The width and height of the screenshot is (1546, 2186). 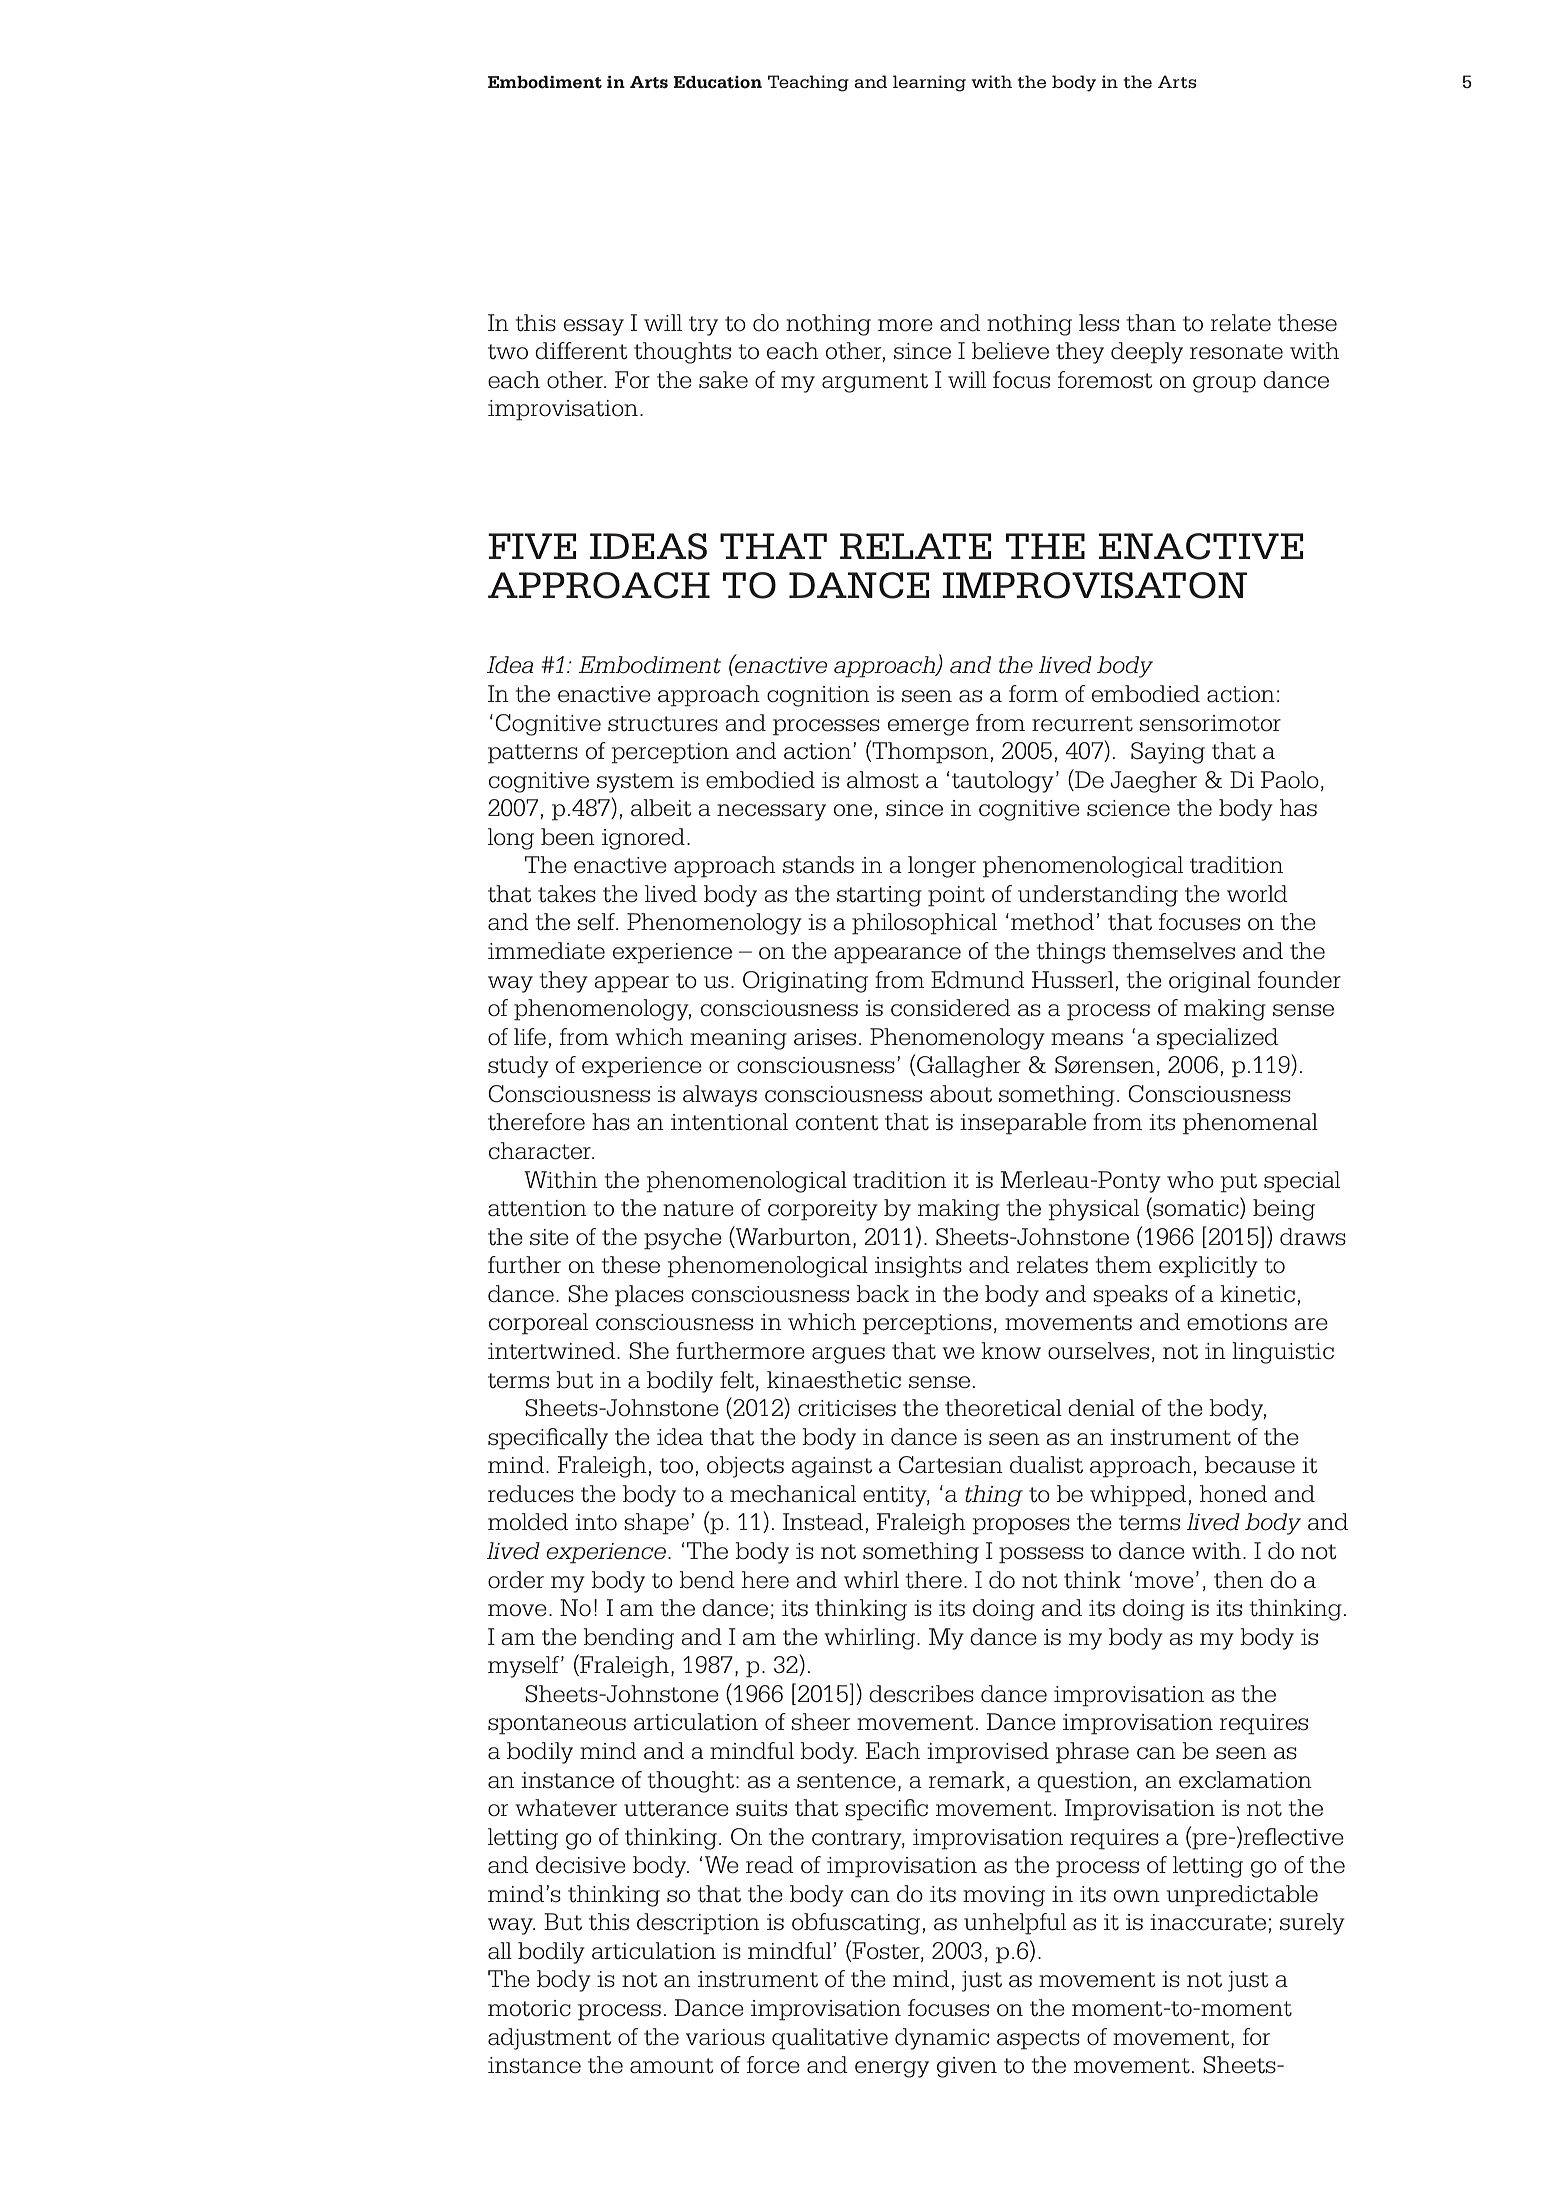 What do you see at coordinates (1250, 1124) in the screenshot?
I see `phenomenal` at bounding box center [1250, 1124].
